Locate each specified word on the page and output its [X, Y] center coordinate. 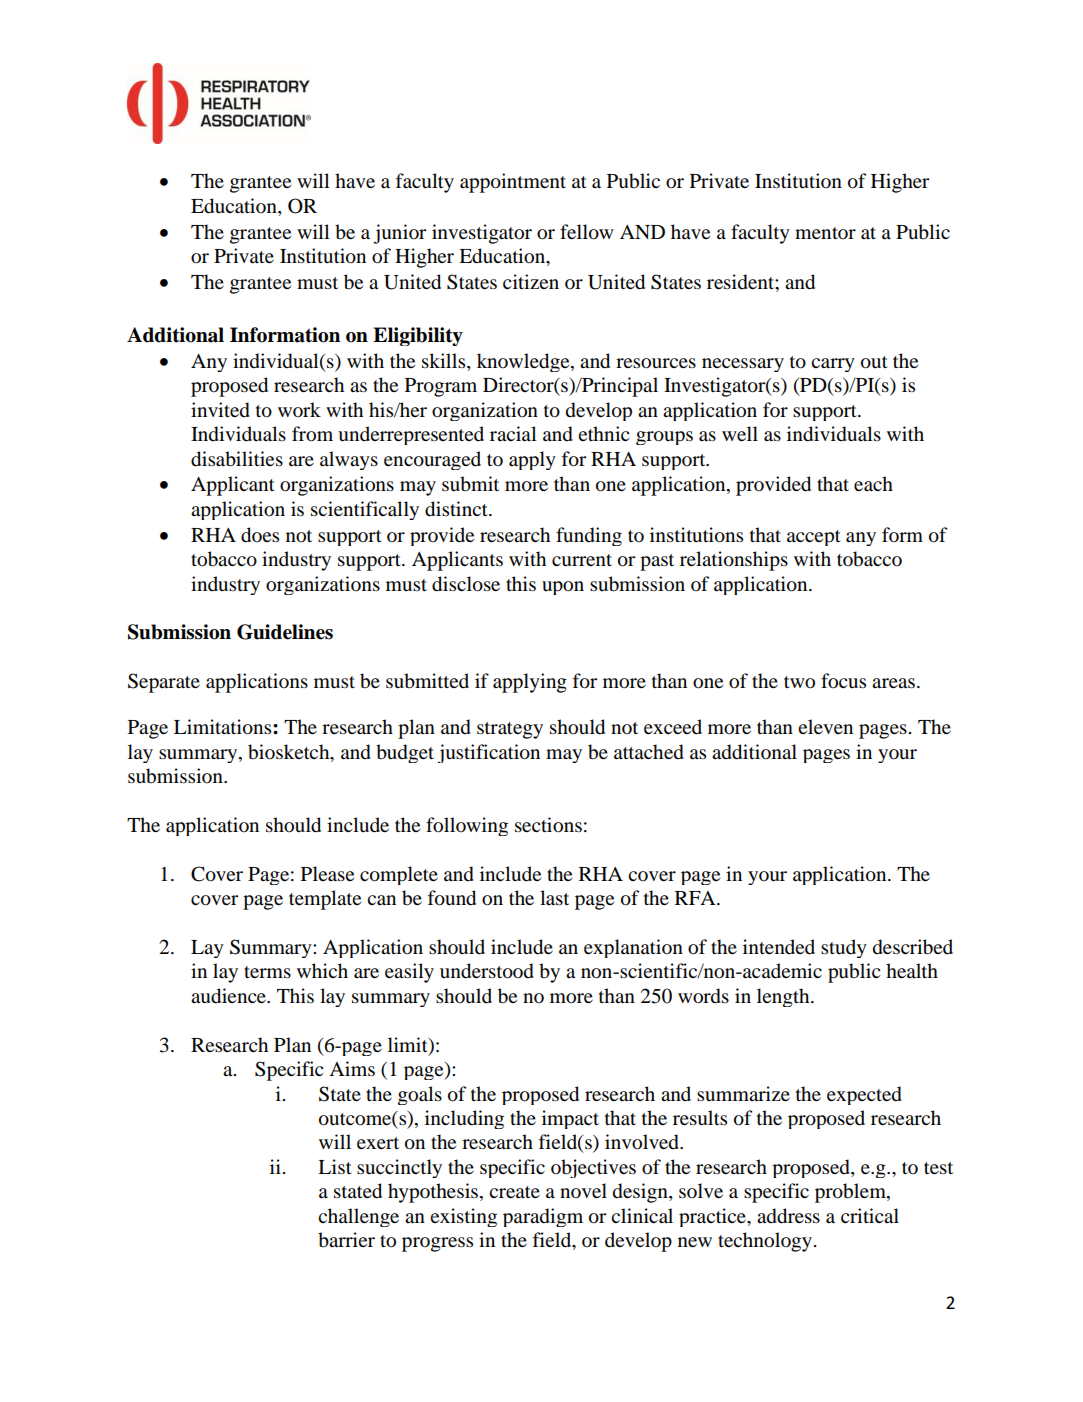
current [582, 560]
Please [327, 873]
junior [399, 234]
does [260, 535]
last [554, 897]
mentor [825, 233]
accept [814, 538]
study [844, 948]
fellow [587, 232]
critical [870, 1216]
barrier [346, 1240]
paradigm [543, 1217]
